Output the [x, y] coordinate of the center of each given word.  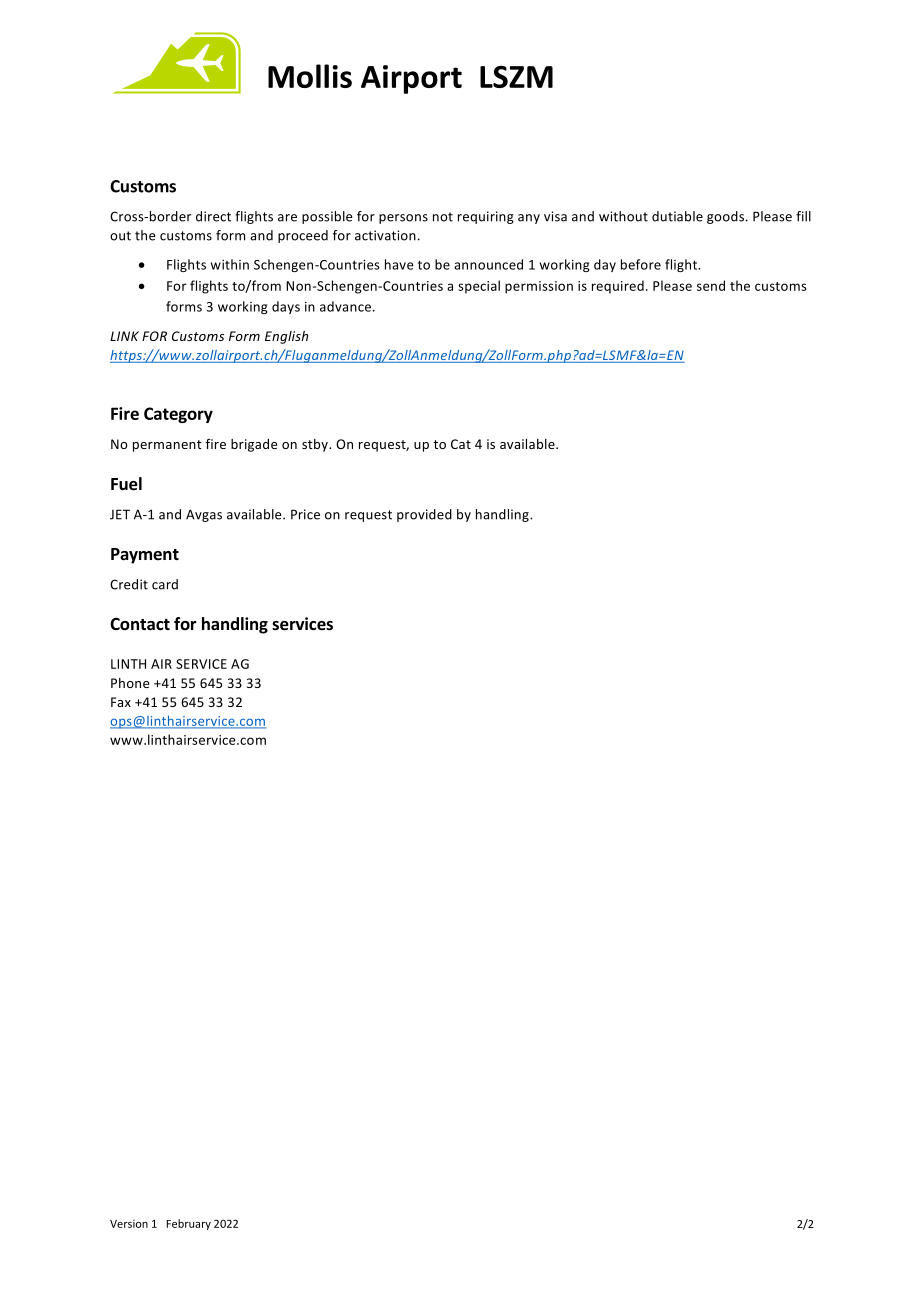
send [711, 285]
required [618, 287]
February [188, 1224]
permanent [167, 446]
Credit [129, 584]
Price [305, 514]
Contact [140, 624]
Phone [130, 683]
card [165, 584]
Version [129, 1224]
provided [424, 515]
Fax [121, 702]
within [230, 264]
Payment [145, 556]
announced [488, 264]
